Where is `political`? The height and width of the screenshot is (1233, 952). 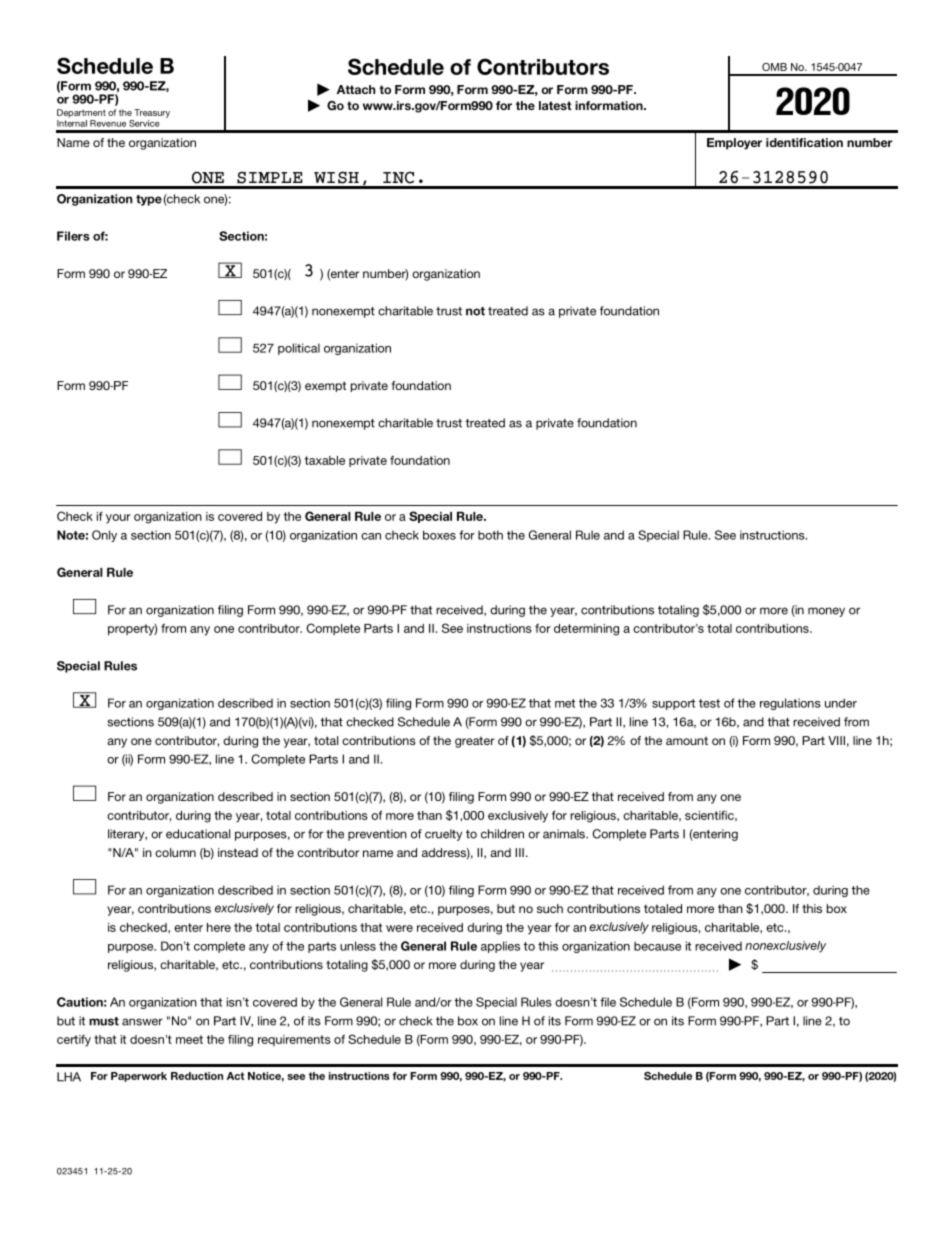 political is located at coordinates (299, 349).
